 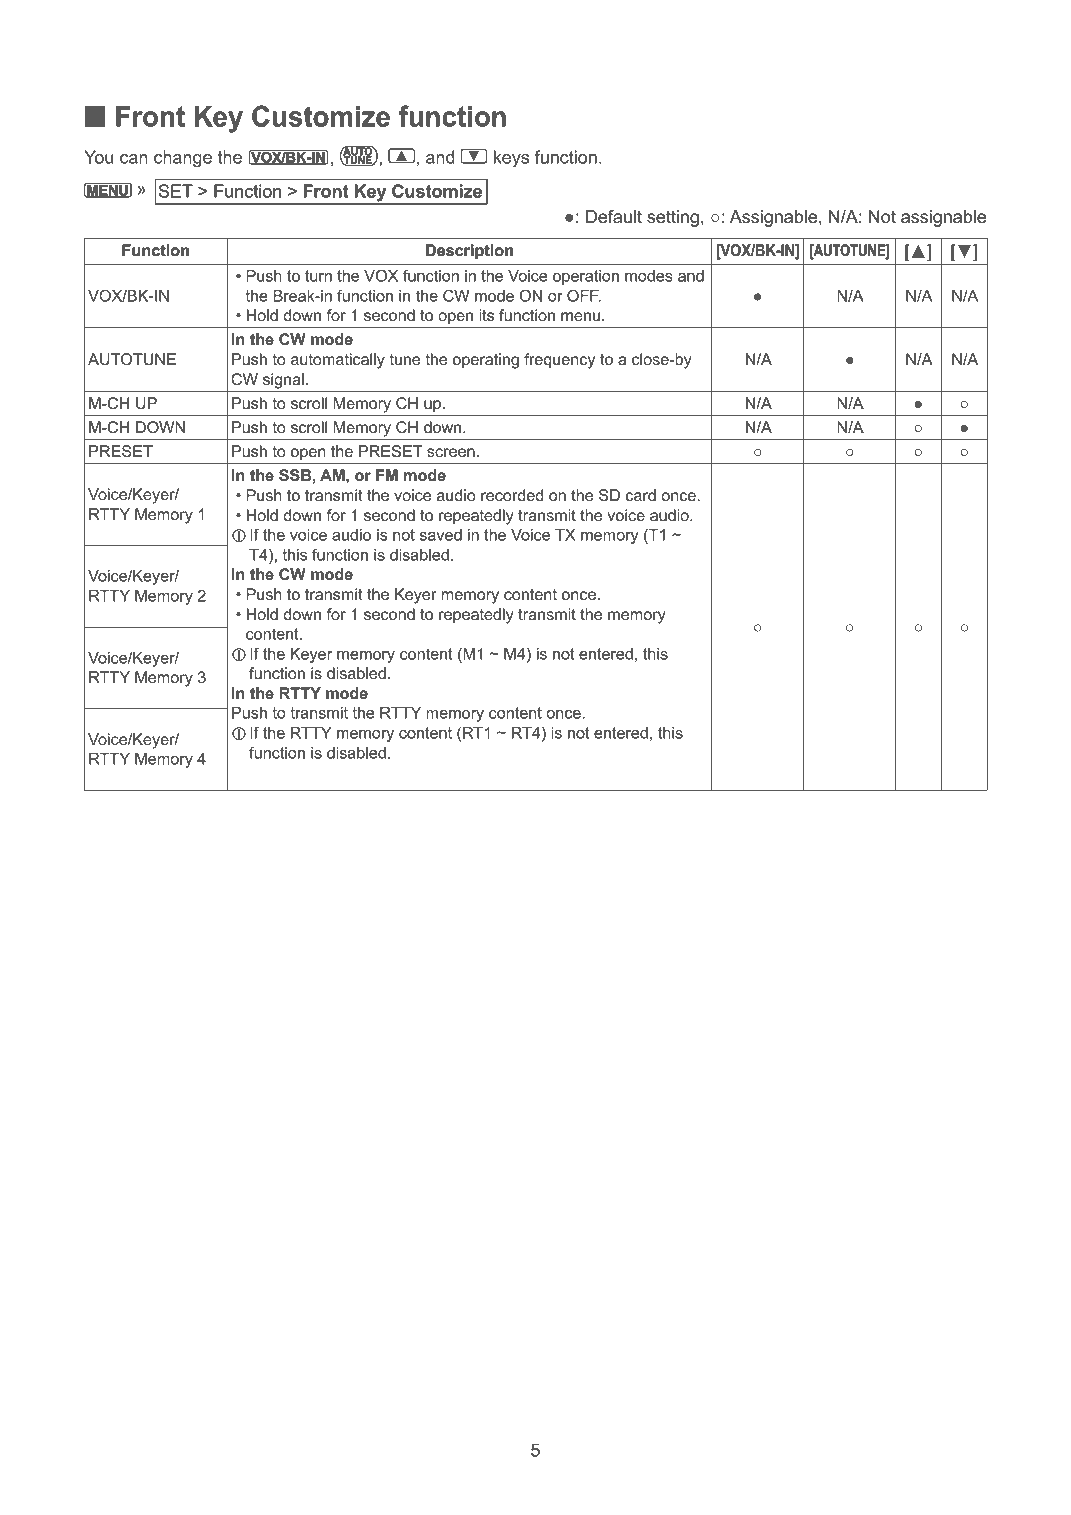 I want to click on keys, so click(x=511, y=159).
